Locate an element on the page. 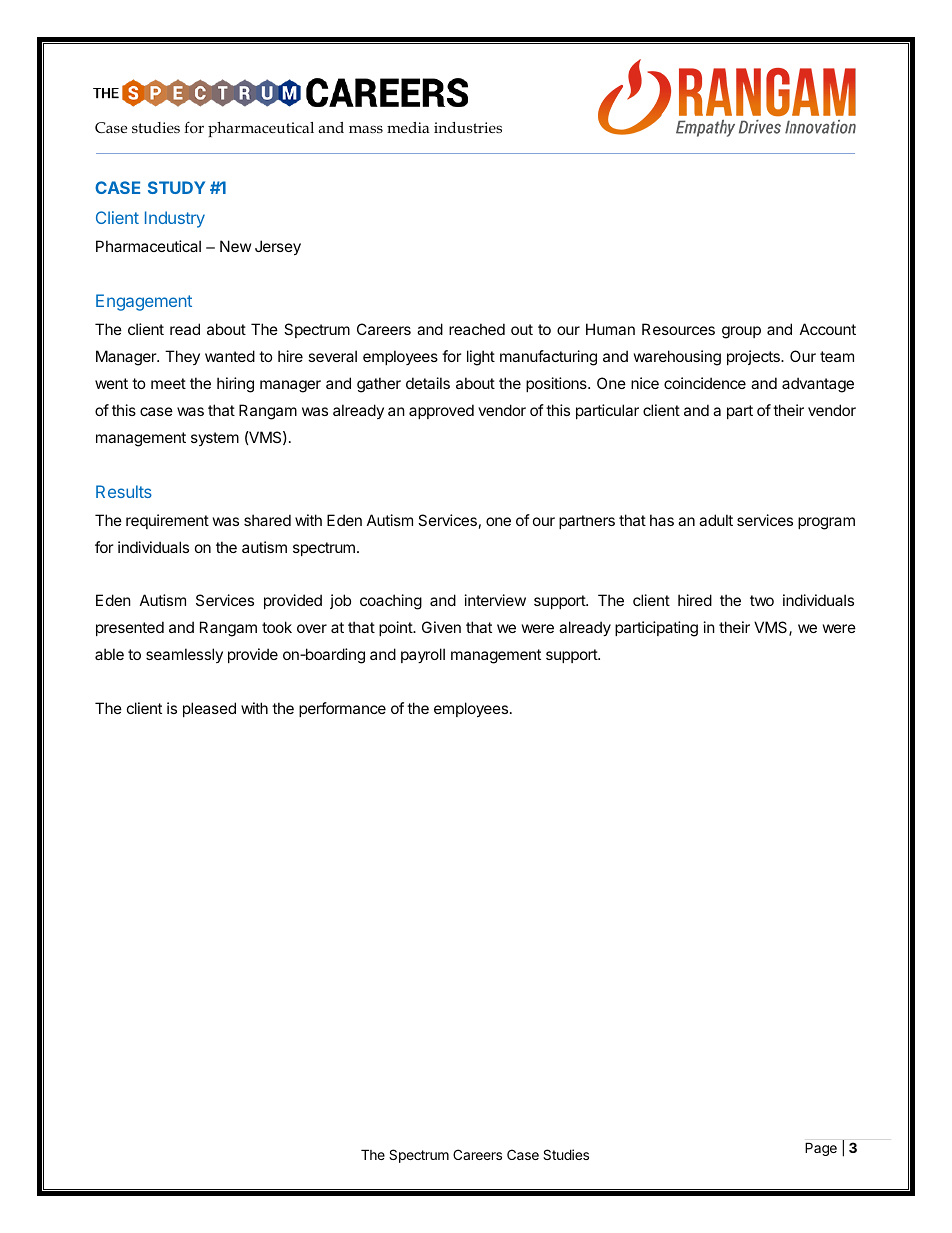 The height and width of the page is (1233, 952). pleased is located at coordinates (209, 709).
